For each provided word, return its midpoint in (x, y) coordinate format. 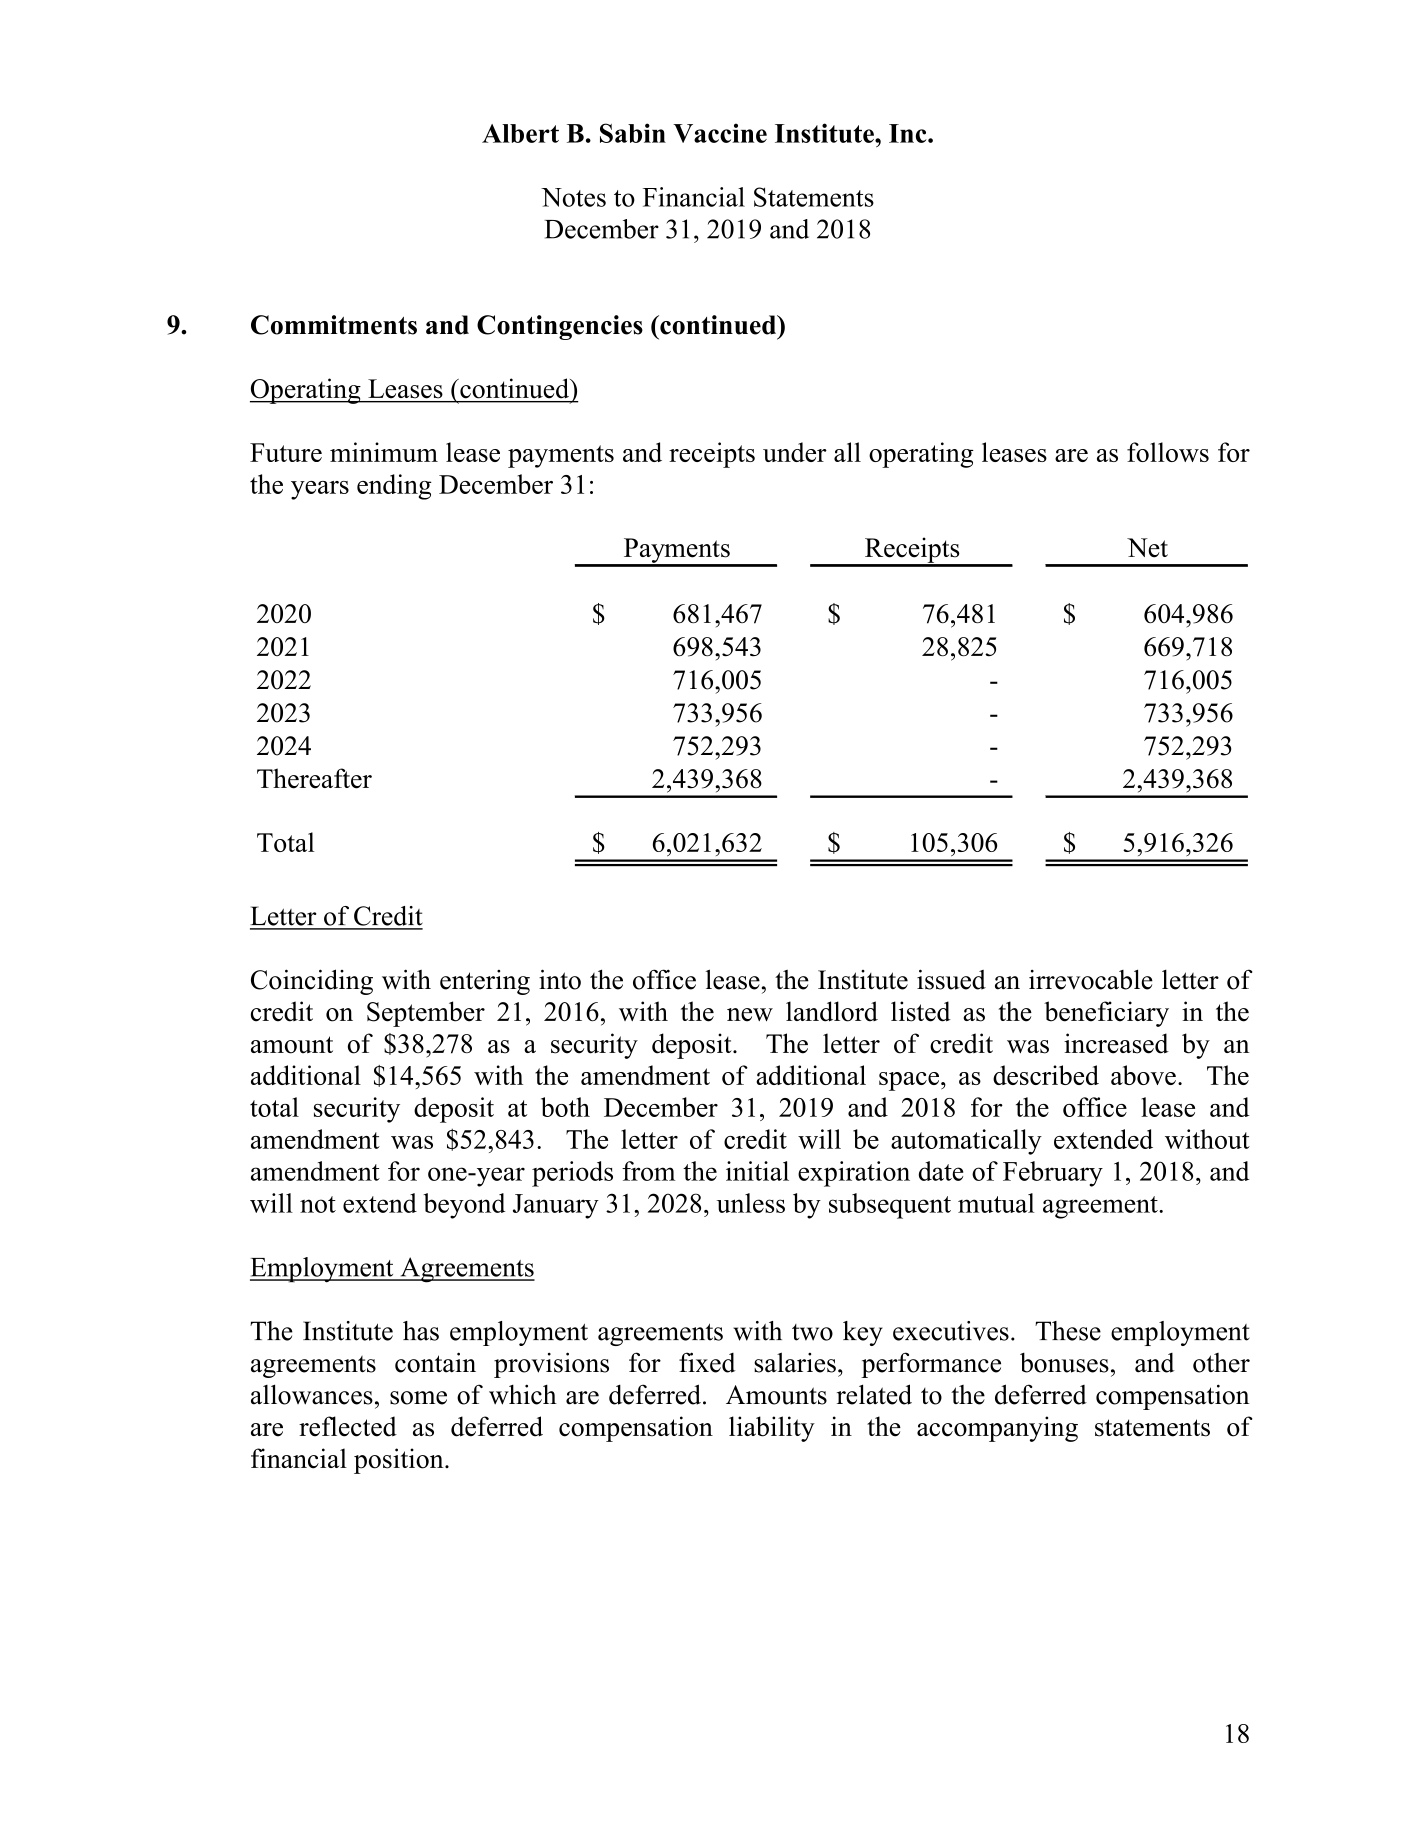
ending (394, 487)
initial (757, 1171)
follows (1168, 452)
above (1143, 1075)
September (426, 1014)
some (418, 1398)
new (750, 1015)
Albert (520, 133)
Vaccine (720, 133)
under (795, 452)
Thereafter (314, 778)
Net (1147, 548)
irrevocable (1091, 979)
